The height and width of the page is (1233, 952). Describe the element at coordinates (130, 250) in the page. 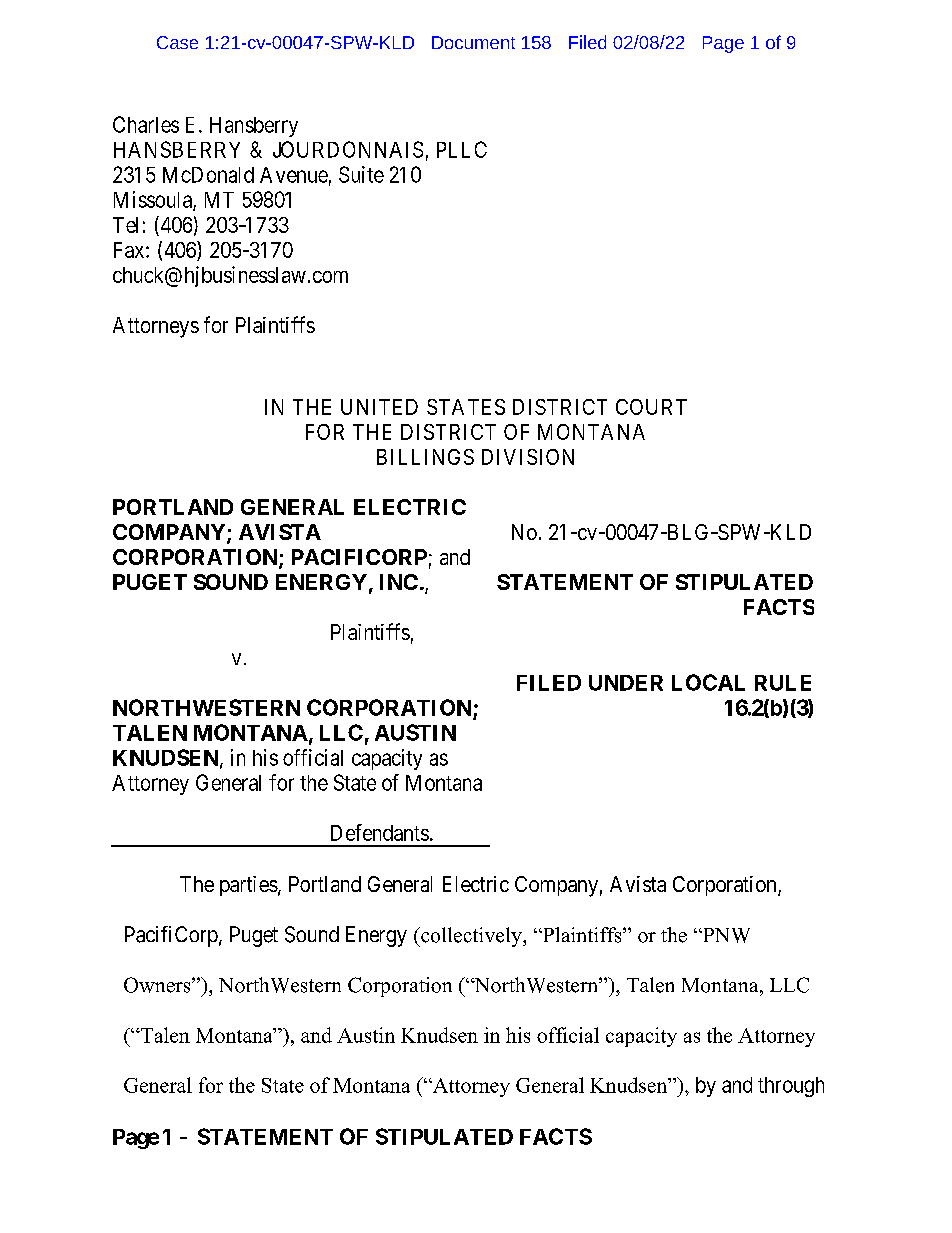

I see `Fax` at that location.
